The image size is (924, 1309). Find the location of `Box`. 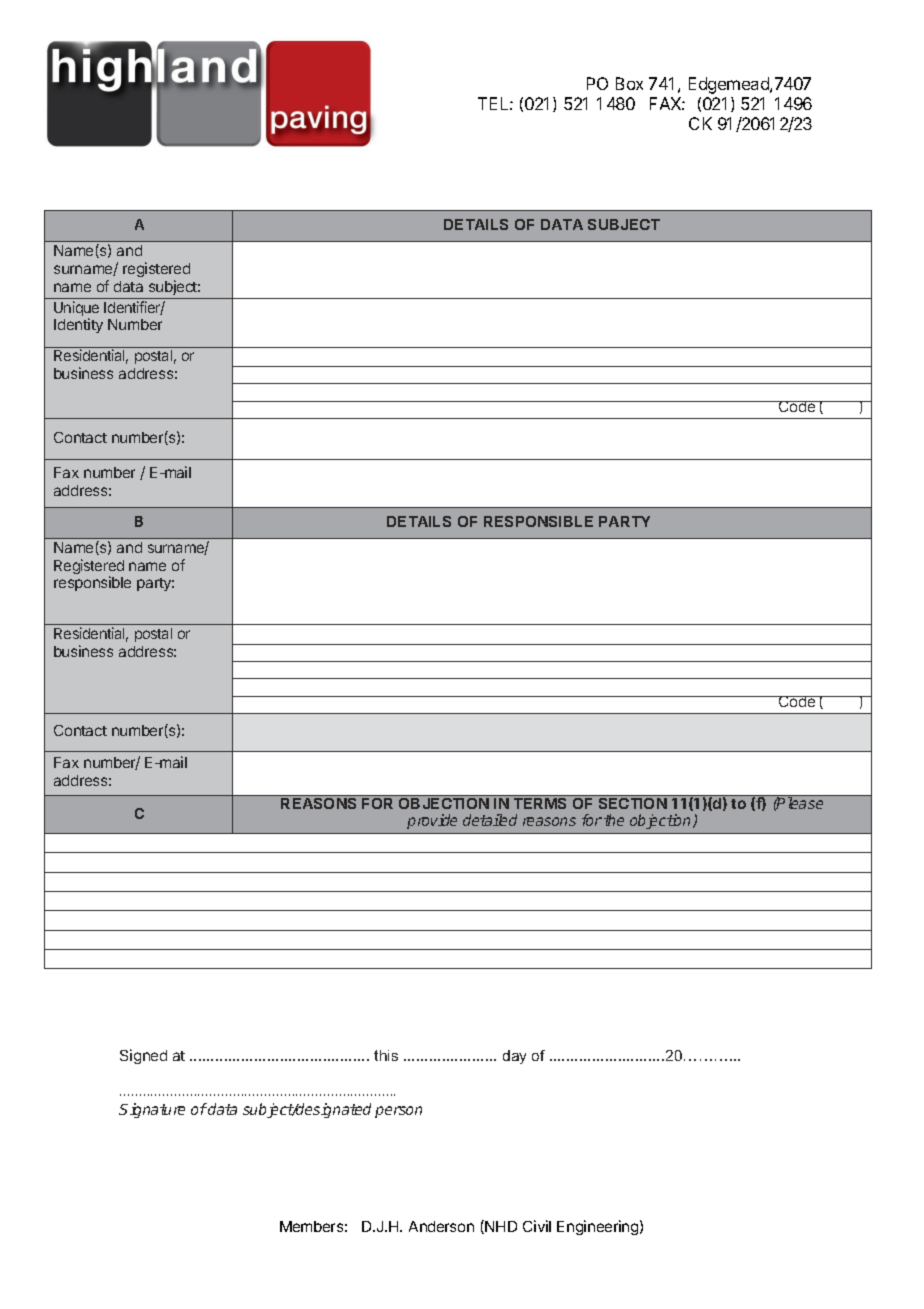

Box is located at coordinates (629, 83).
